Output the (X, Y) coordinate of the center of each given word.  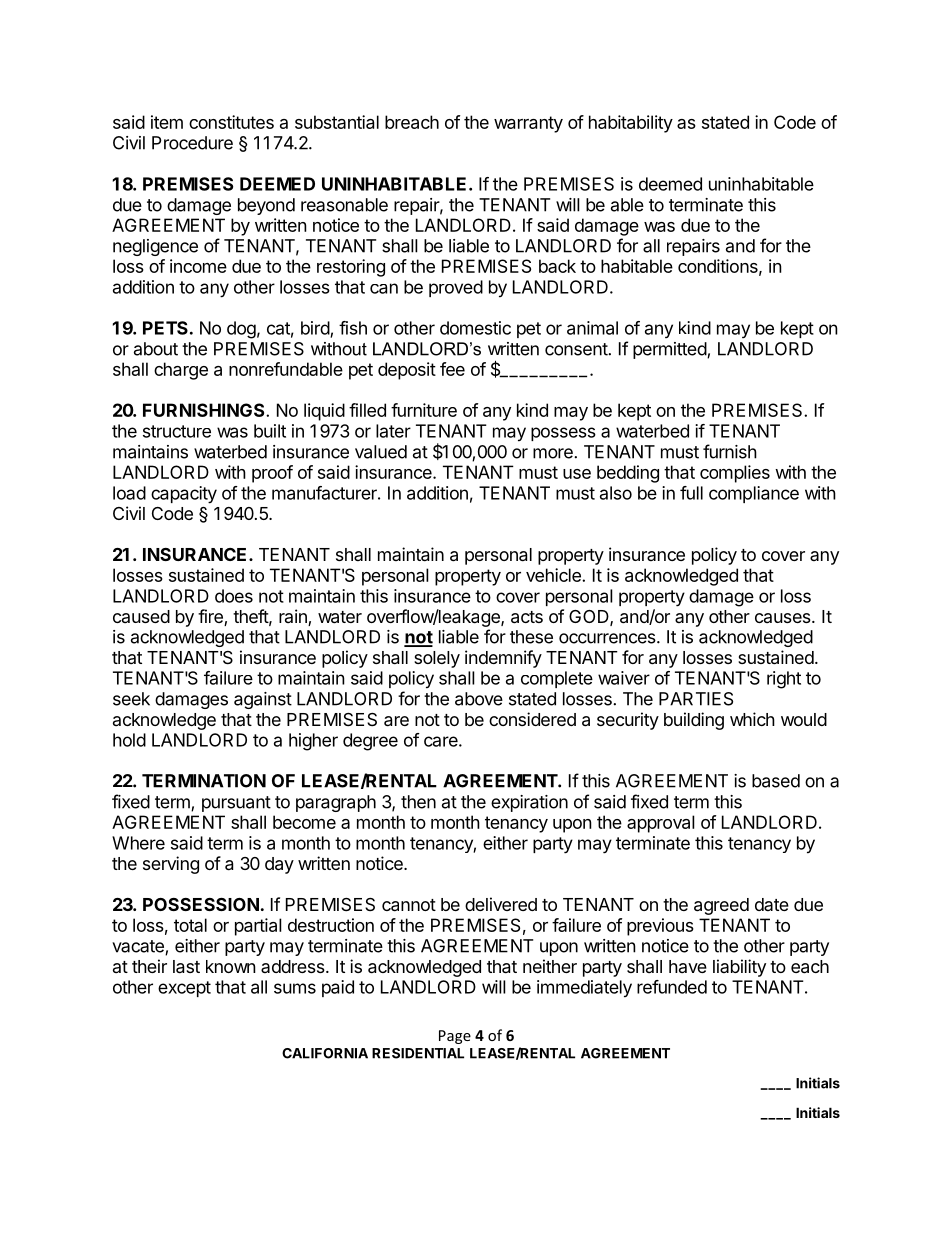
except (184, 989)
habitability (631, 124)
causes (784, 618)
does (234, 596)
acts (527, 617)
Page (455, 1037)
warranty (528, 124)
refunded (672, 987)
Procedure (192, 143)
